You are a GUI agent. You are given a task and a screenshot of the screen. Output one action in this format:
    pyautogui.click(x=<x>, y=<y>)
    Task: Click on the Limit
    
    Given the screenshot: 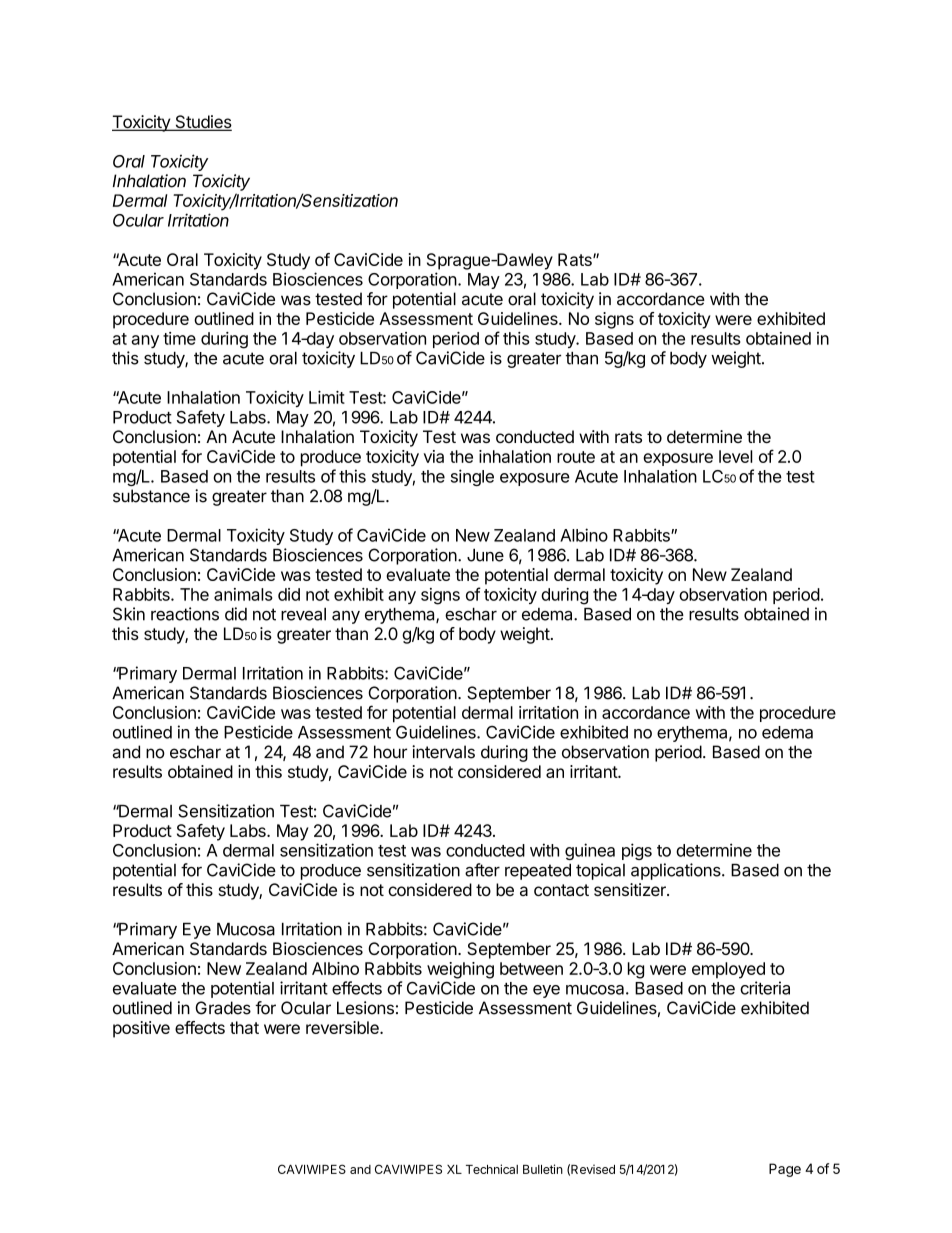 What is the action you would take?
    pyautogui.click(x=327, y=397)
